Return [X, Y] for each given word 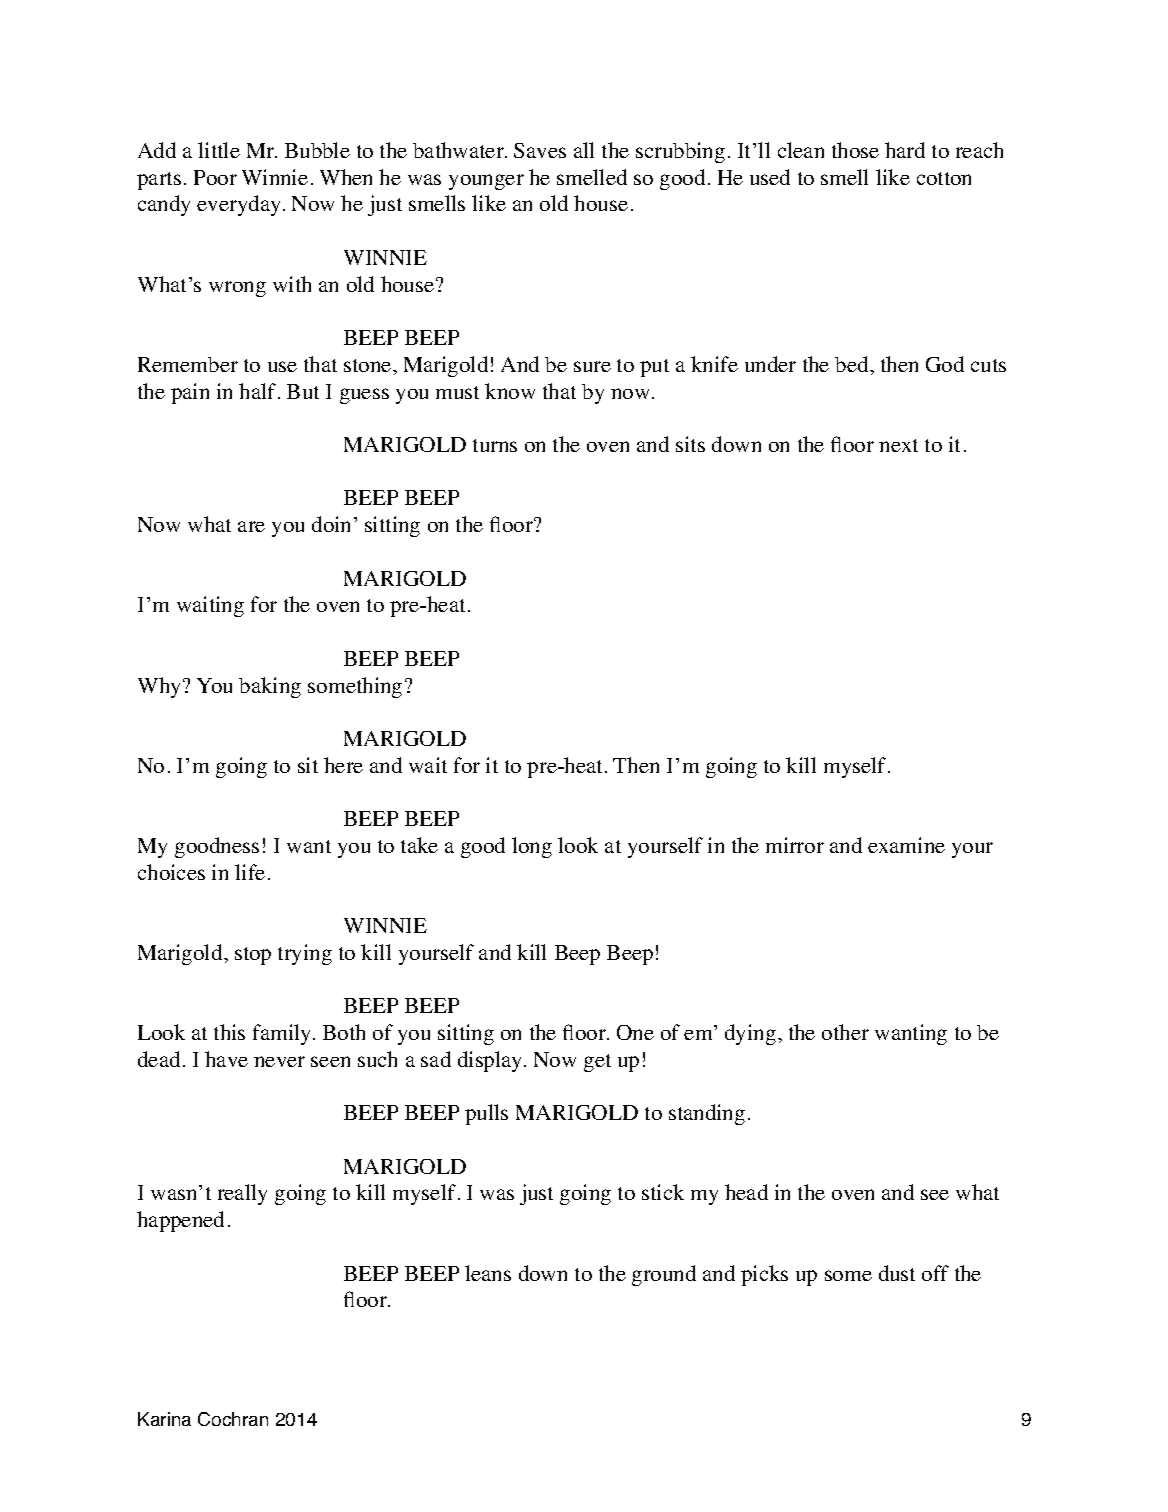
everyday [240, 205]
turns [495, 445]
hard [905, 150]
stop [253, 956]
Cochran [233, 1419]
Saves [540, 150]
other [845, 1032]
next [898, 445]
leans [488, 1273]
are [251, 526]
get [597, 1063]
